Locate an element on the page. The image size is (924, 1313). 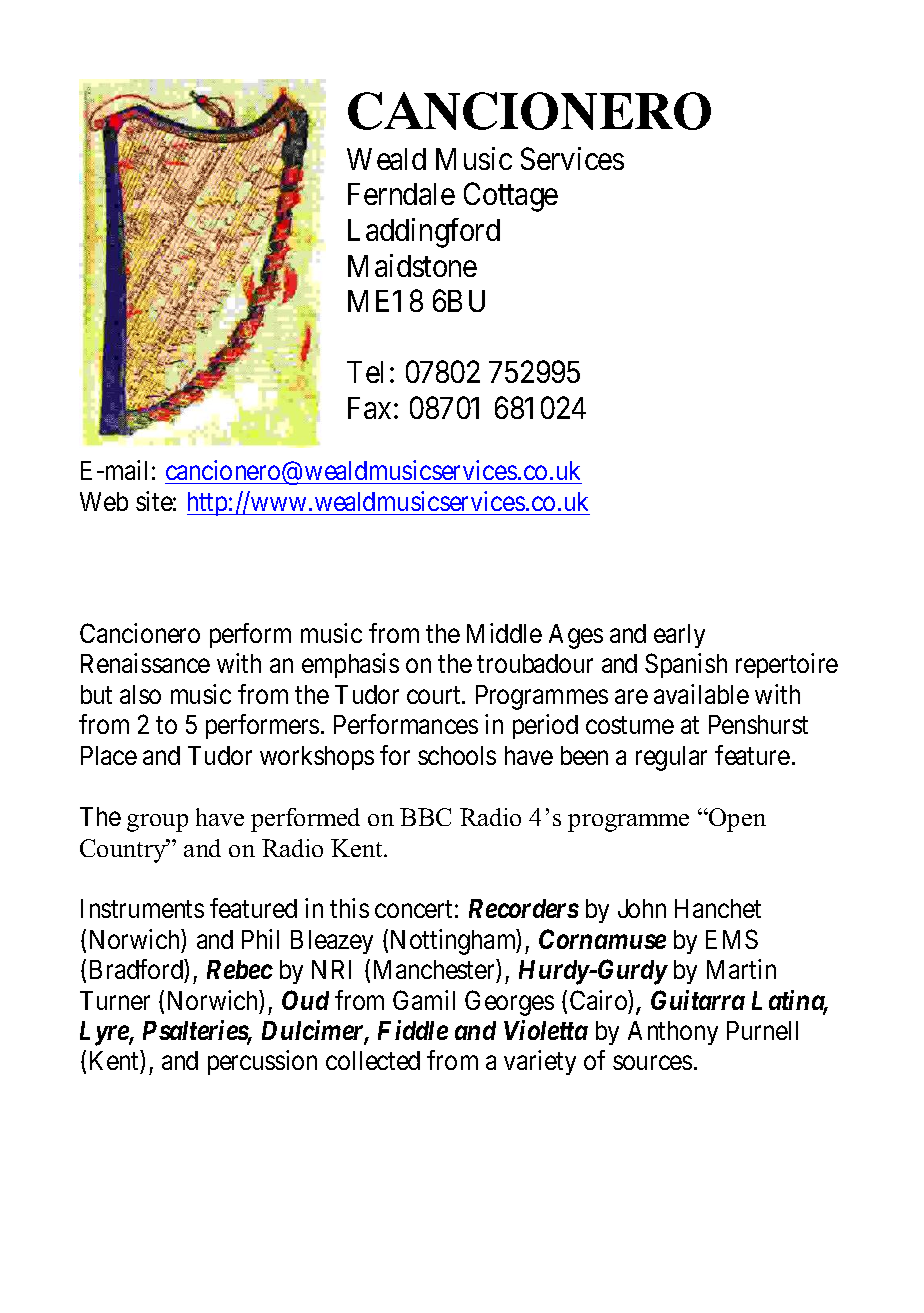
Renaissance is located at coordinates (145, 663).
